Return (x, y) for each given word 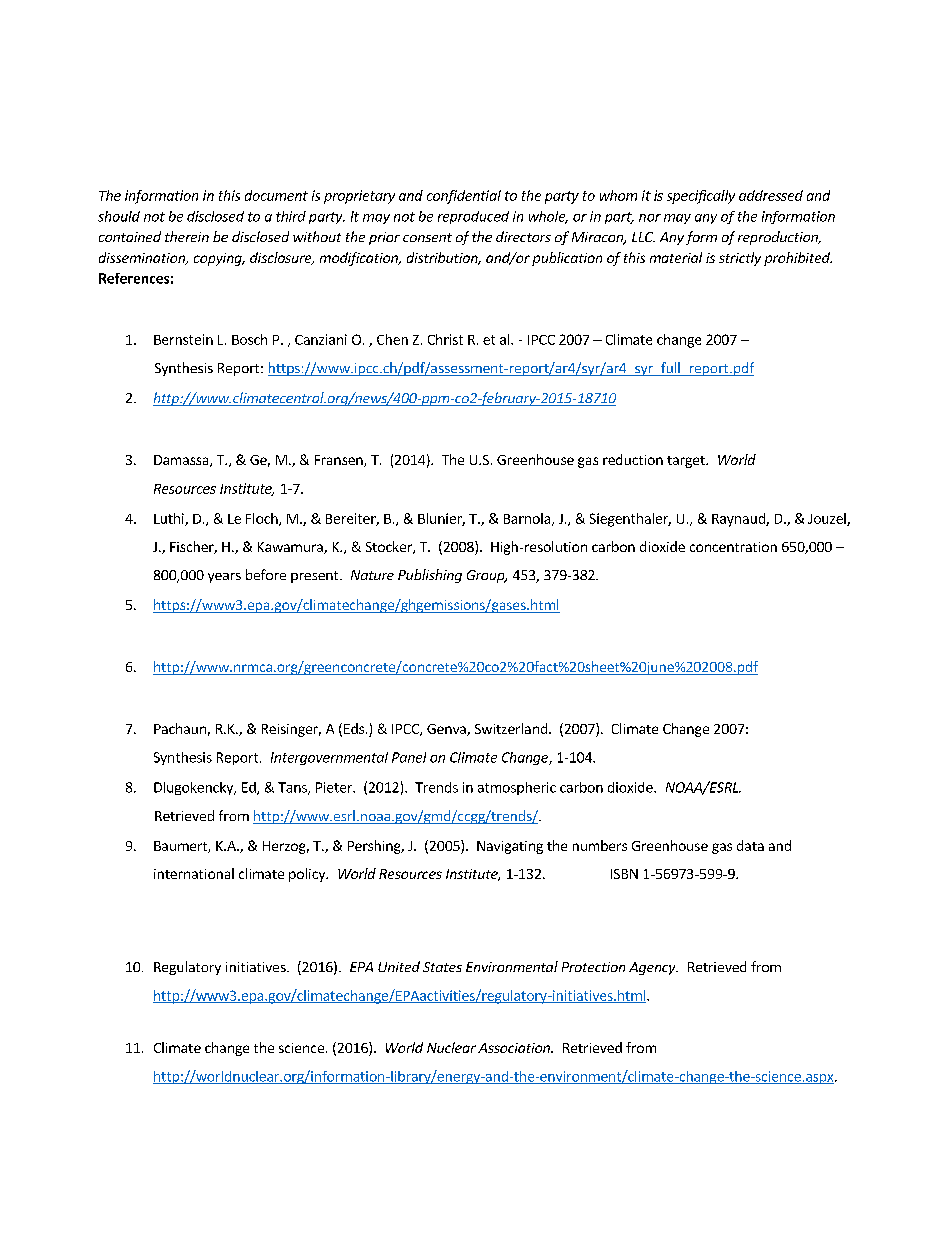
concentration (733, 547)
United (399, 966)
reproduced (473, 217)
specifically (701, 197)
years (224, 578)
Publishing (430, 576)
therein (187, 236)
